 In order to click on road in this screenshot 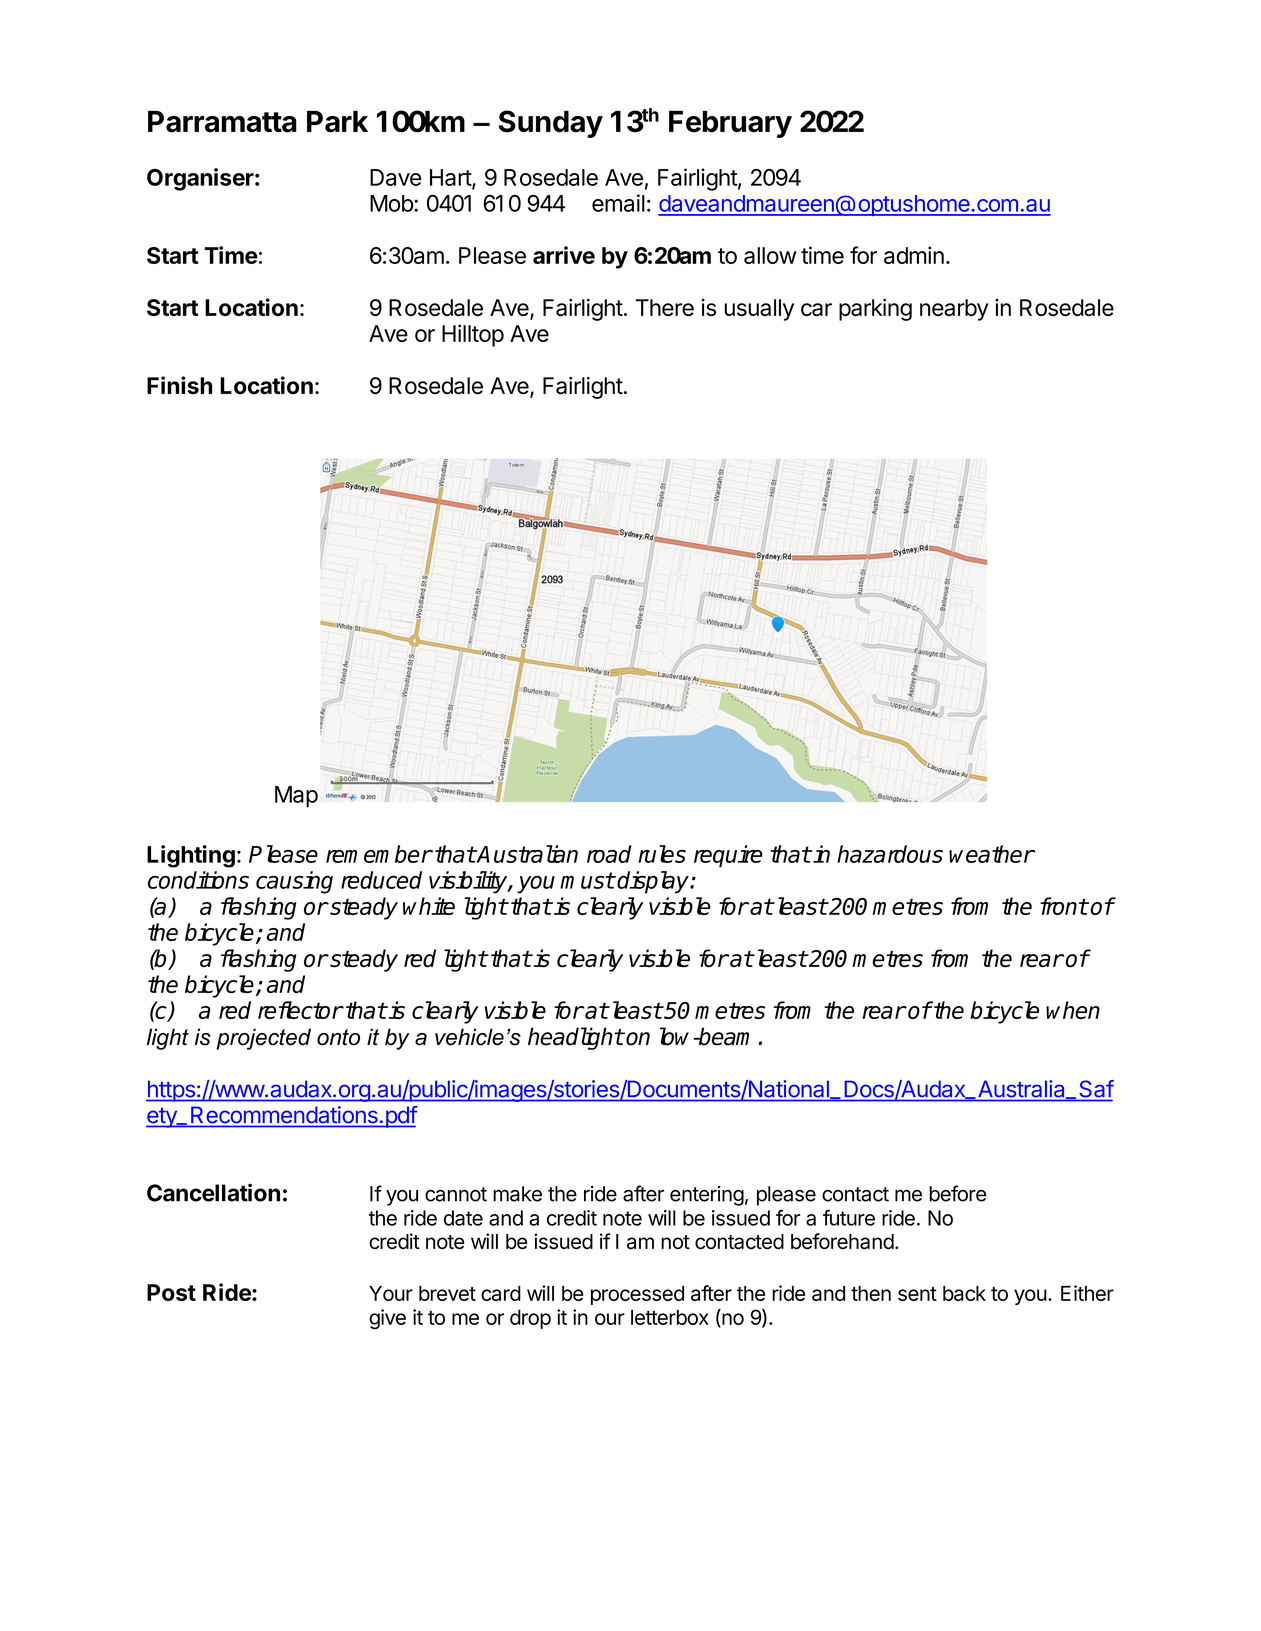, I will do `click(609, 854)`.
